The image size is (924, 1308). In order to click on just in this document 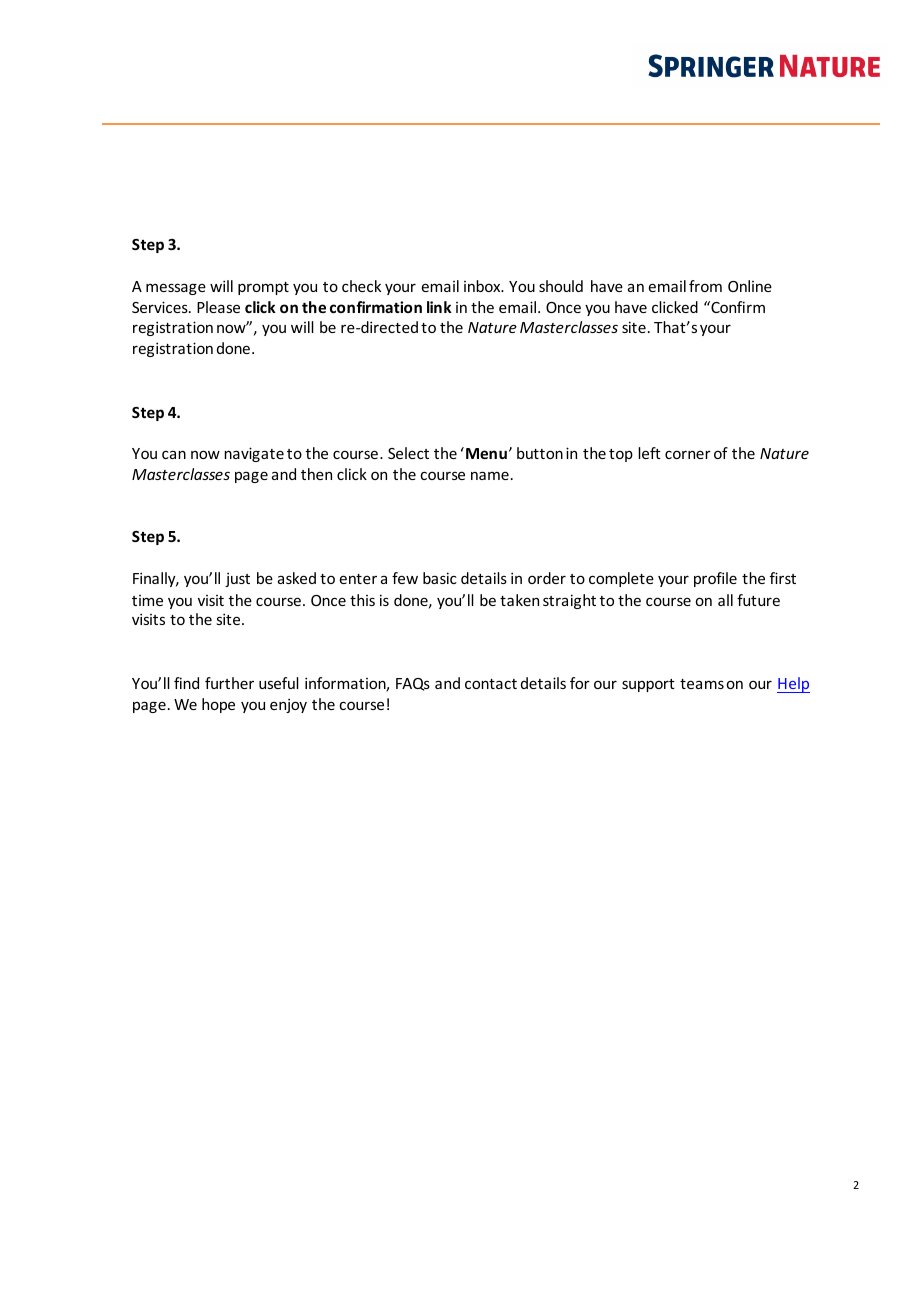, I will do `click(237, 579)`.
